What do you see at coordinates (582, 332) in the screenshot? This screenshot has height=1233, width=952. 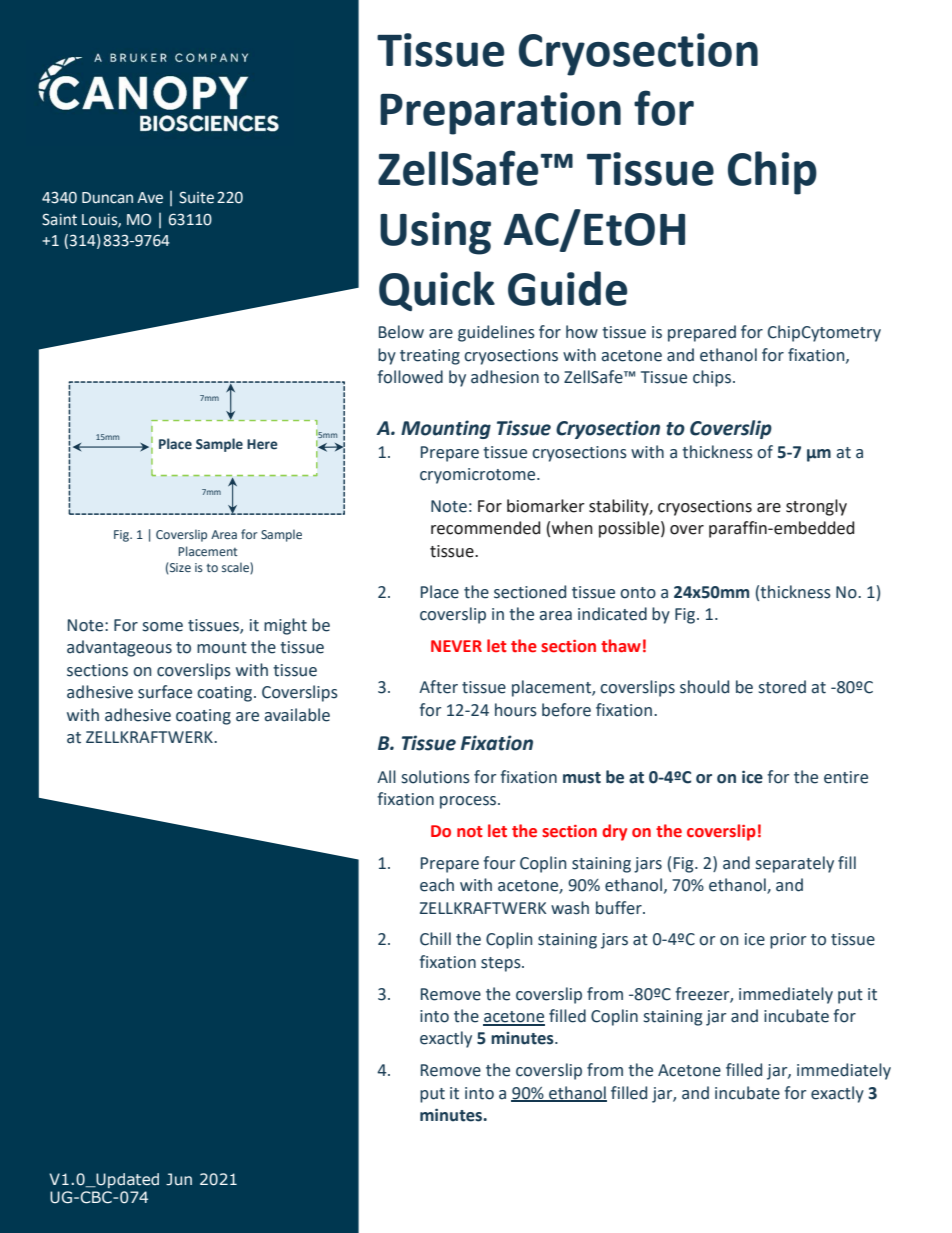 I see `how` at bounding box center [582, 332].
